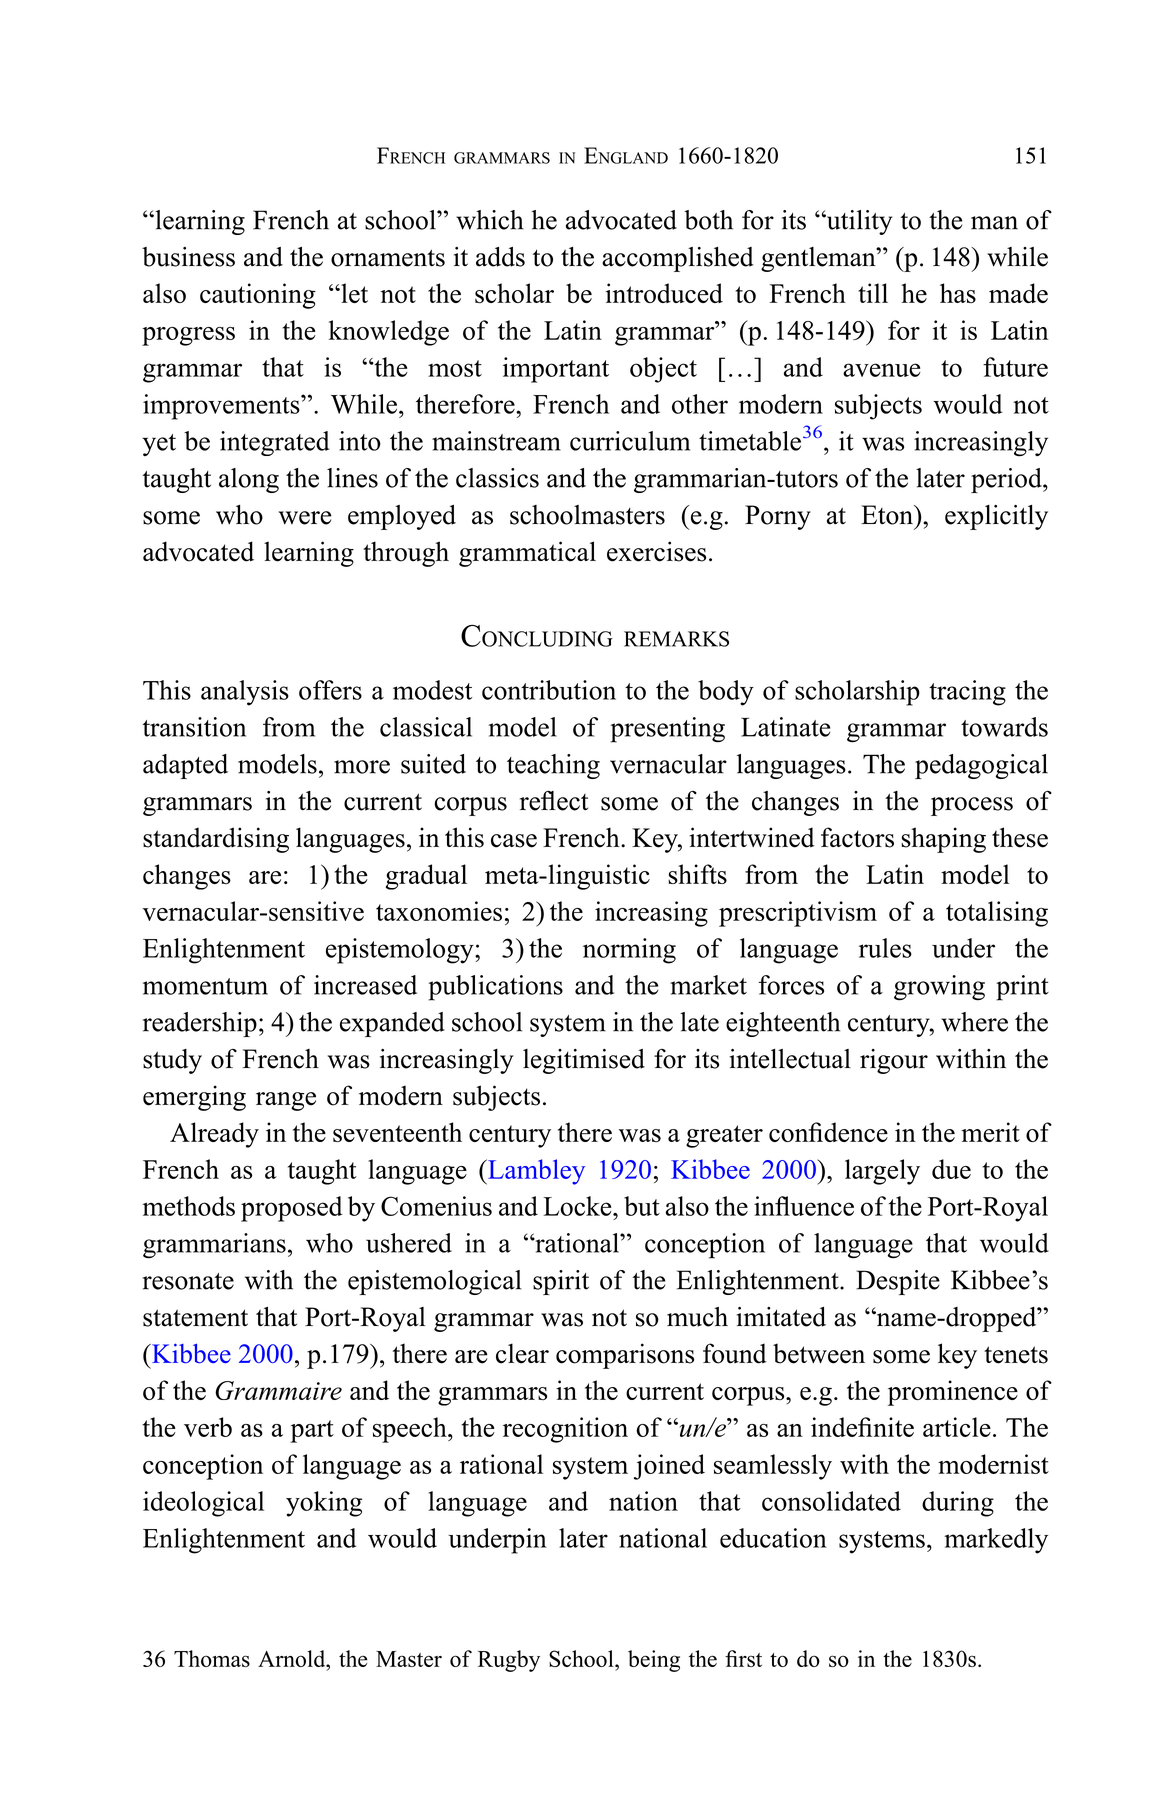 This document has height=1798, width=1161. What do you see at coordinates (958, 293) in the document?
I see `has` at bounding box center [958, 293].
